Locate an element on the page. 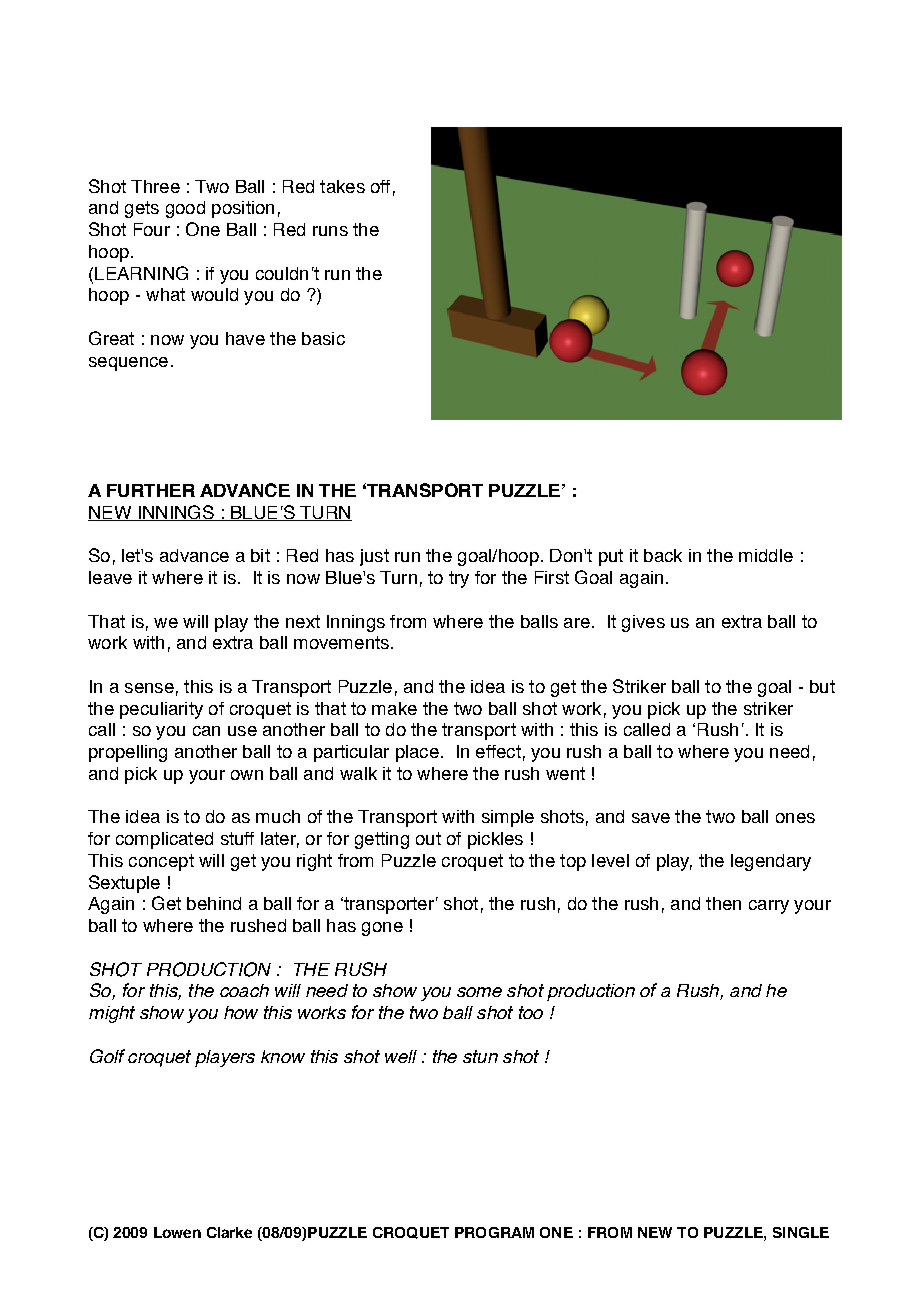 Image resolution: width=924 pixels, height=1308 pixels. effect is located at coordinates (498, 751).
